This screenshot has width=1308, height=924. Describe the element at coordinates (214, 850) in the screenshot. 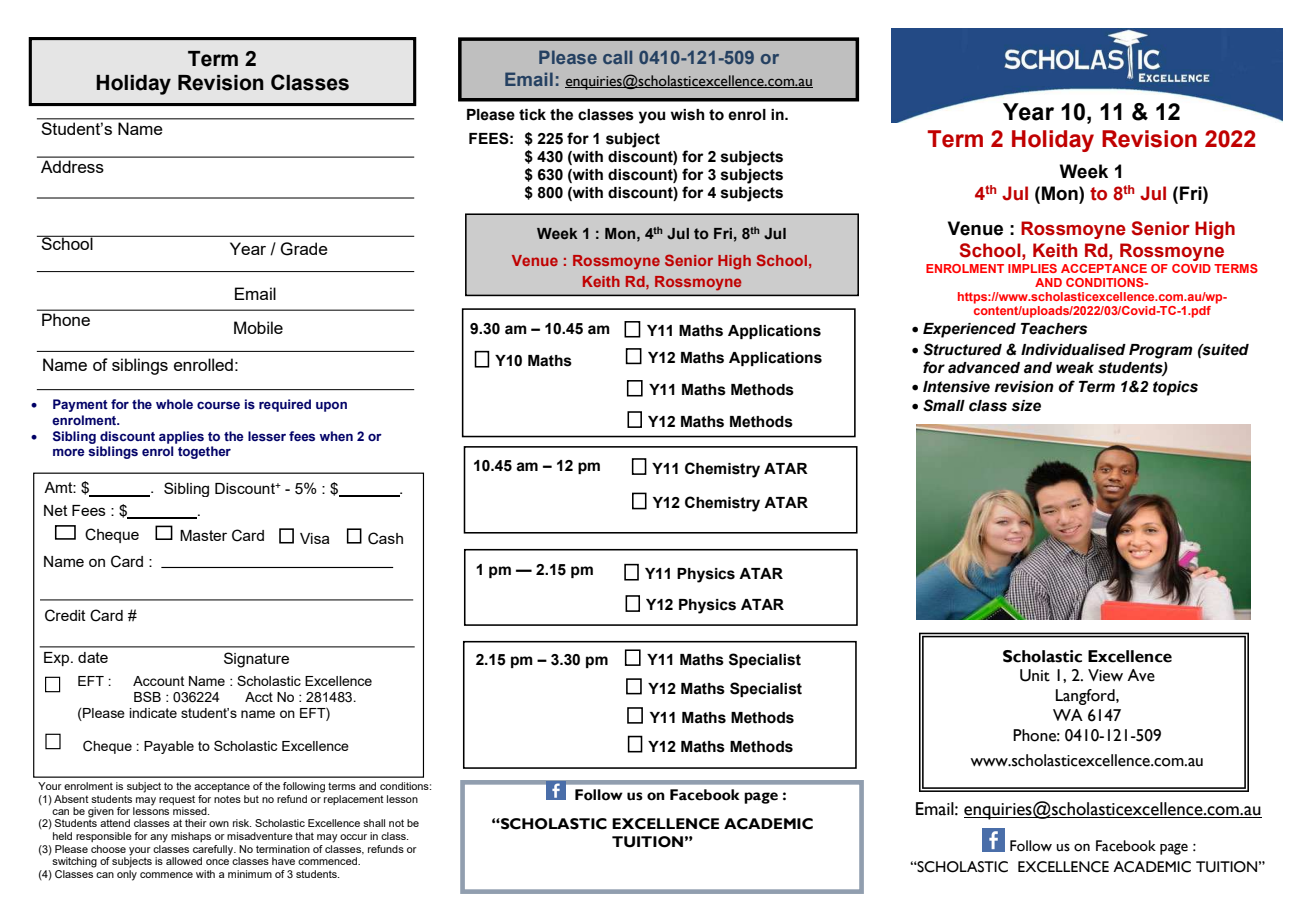

I see `carefully` at that location.
